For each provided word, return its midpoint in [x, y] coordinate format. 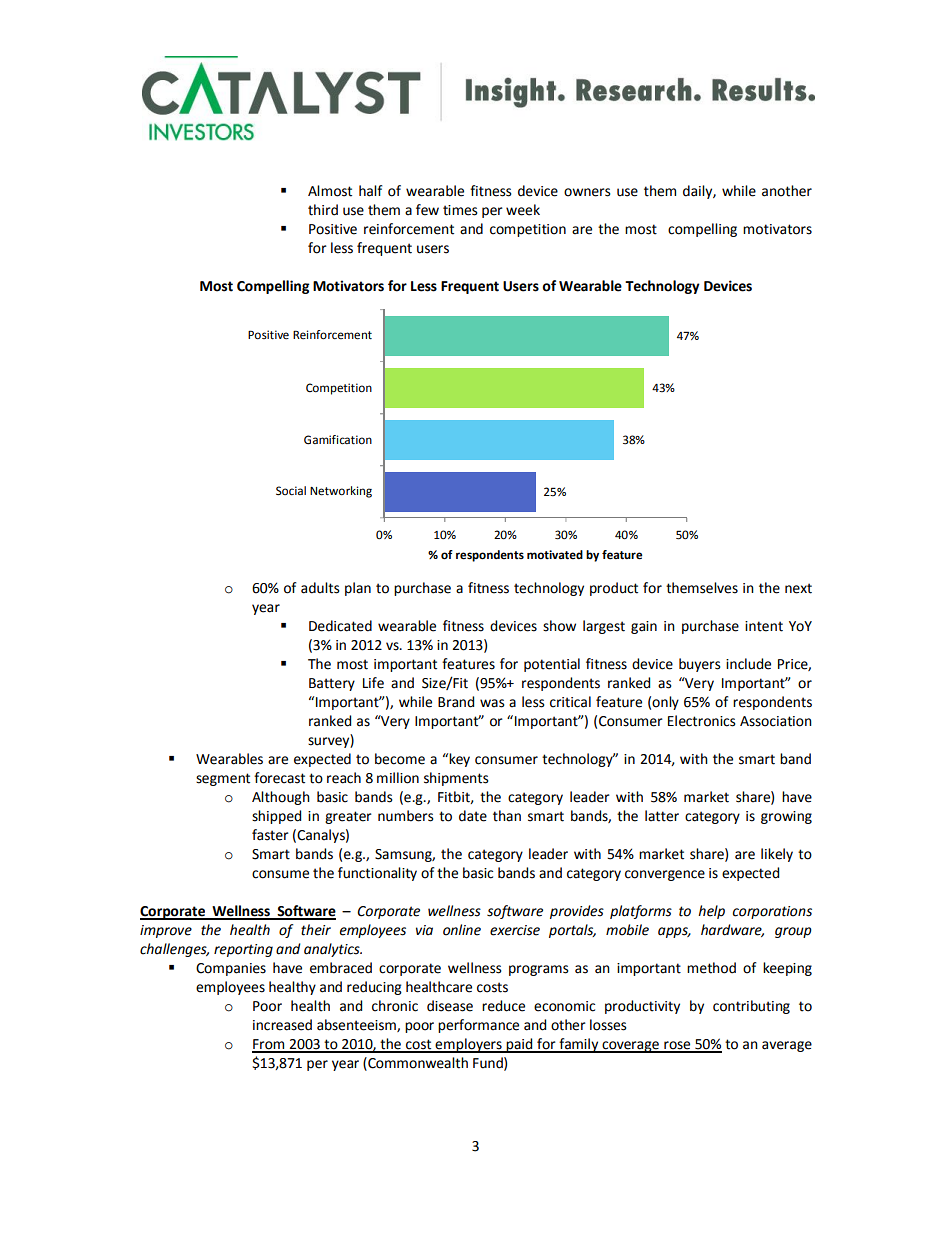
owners [587, 192]
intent [764, 626]
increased [282, 1025]
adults [320, 588]
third [323, 210]
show [559, 626]
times [460, 210]
